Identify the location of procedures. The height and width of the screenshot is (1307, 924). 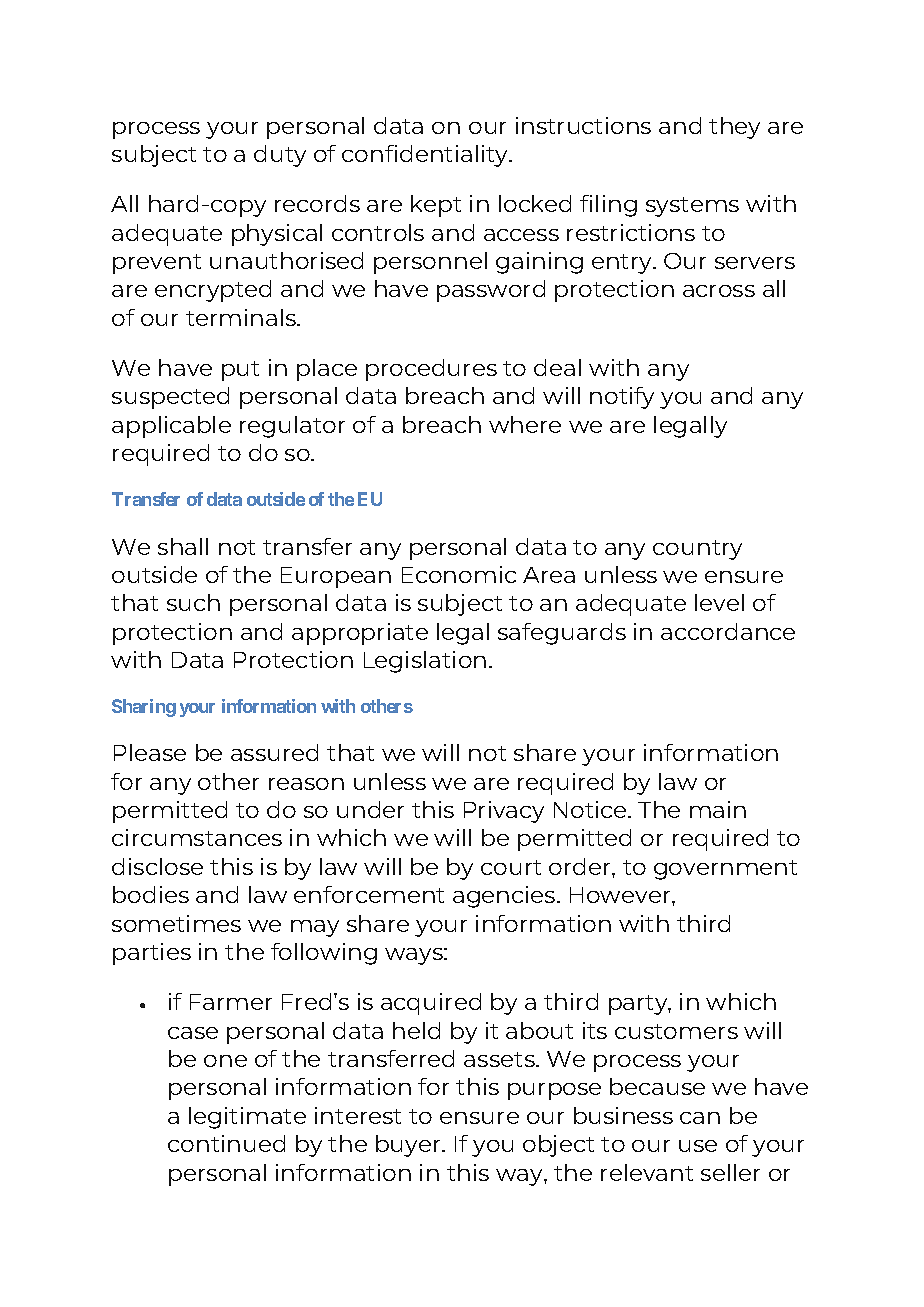
(431, 370).
